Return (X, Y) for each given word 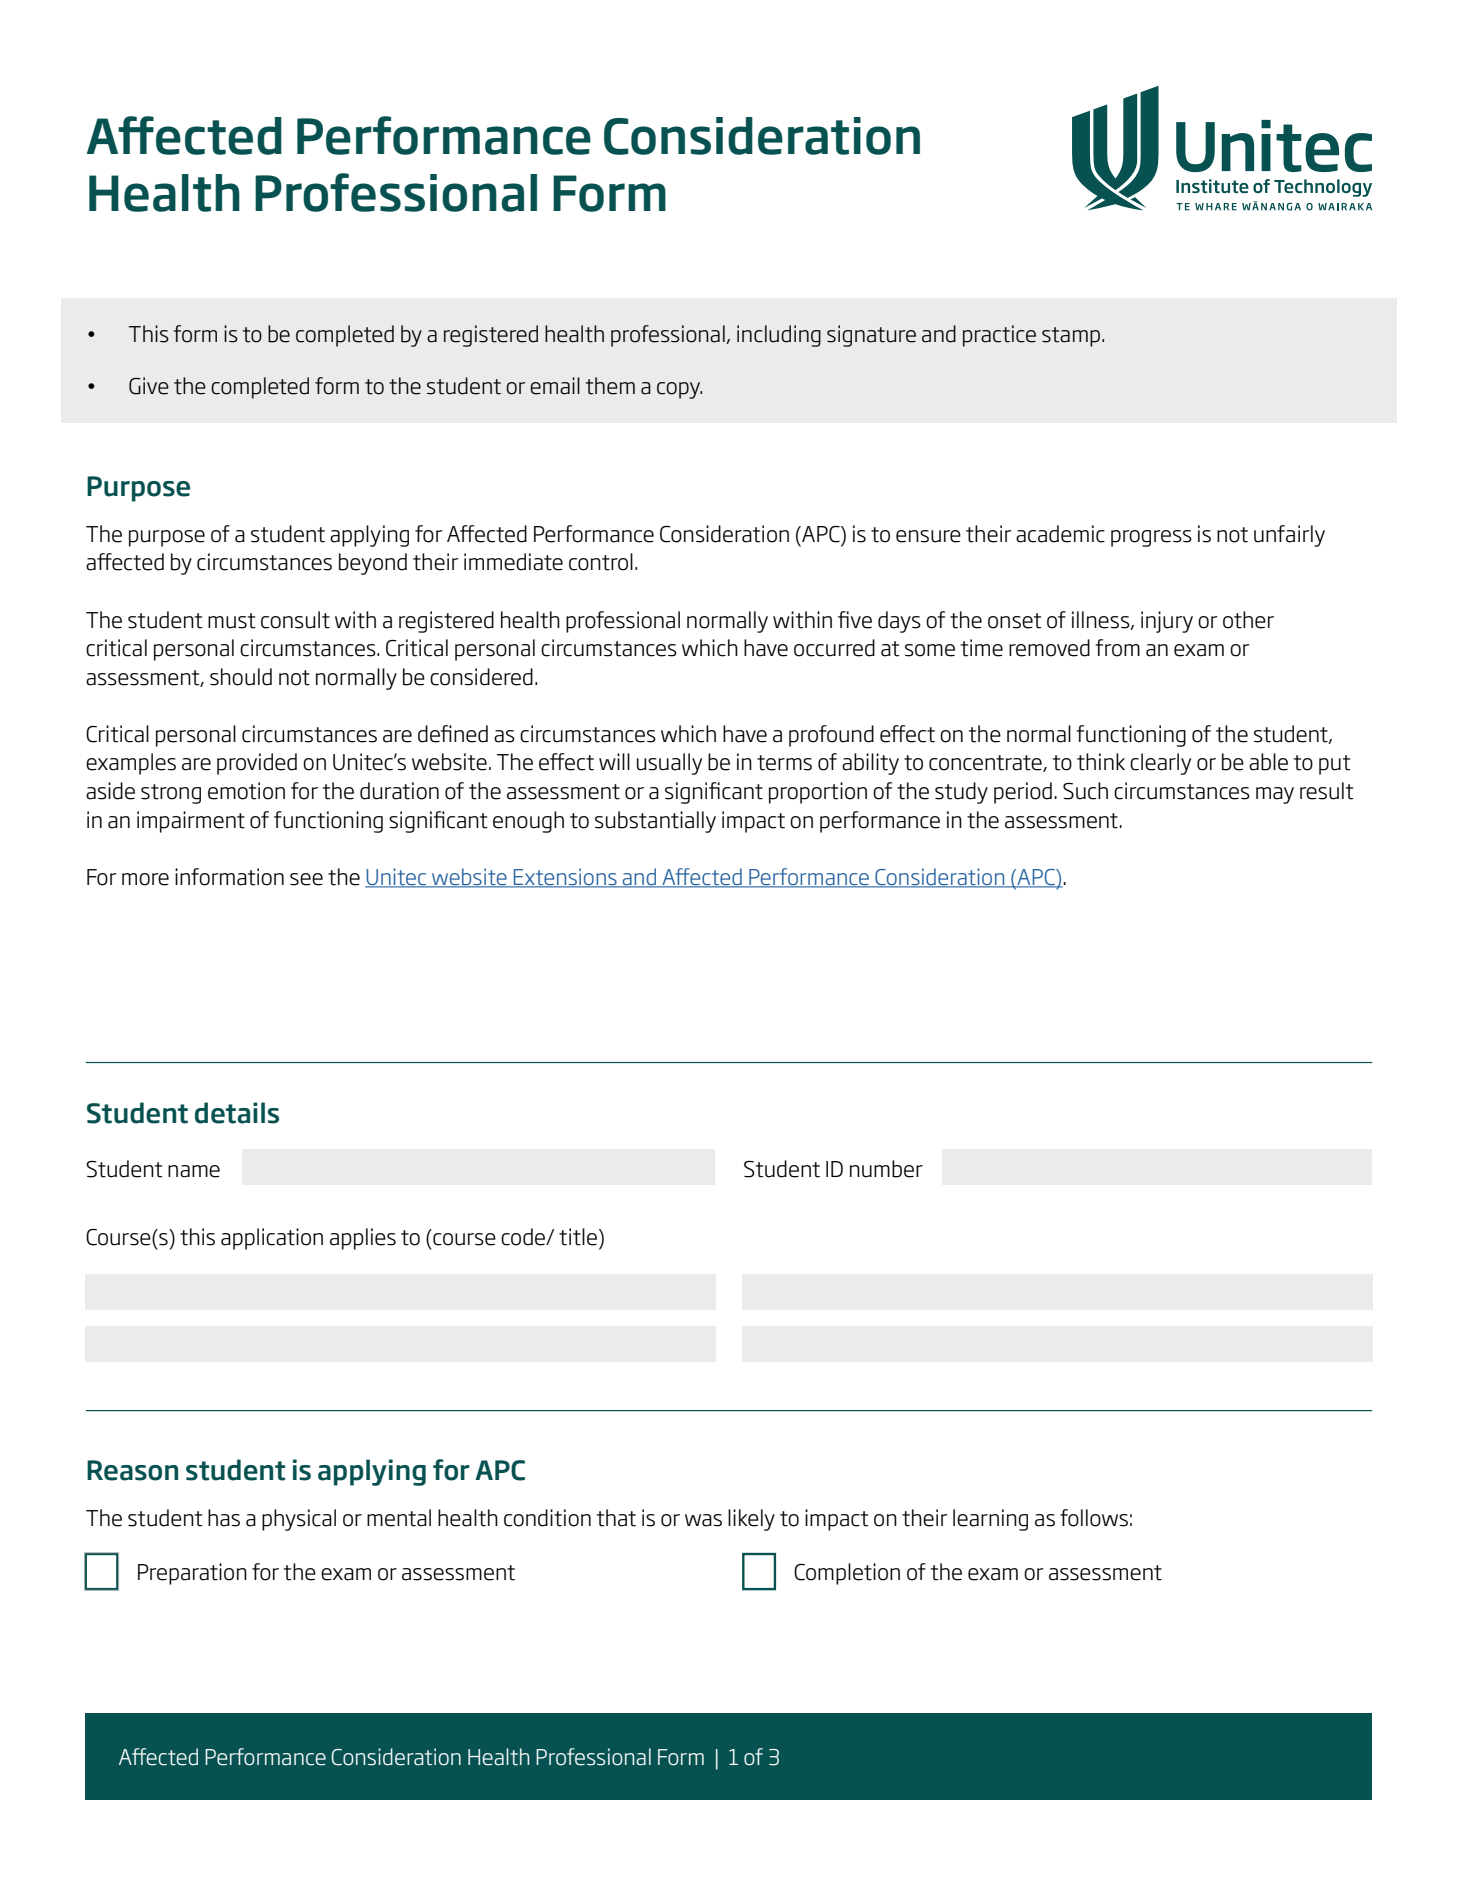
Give (149, 386)
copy (679, 390)
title (578, 1237)
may (1275, 795)
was (703, 1520)
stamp (1072, 337)
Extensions (565, 877)
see (306, 879)
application (272, 1239)
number (886, 1169)
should (241, 677)
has (224, 1518)
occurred (834, 648)
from (1117, 648)
